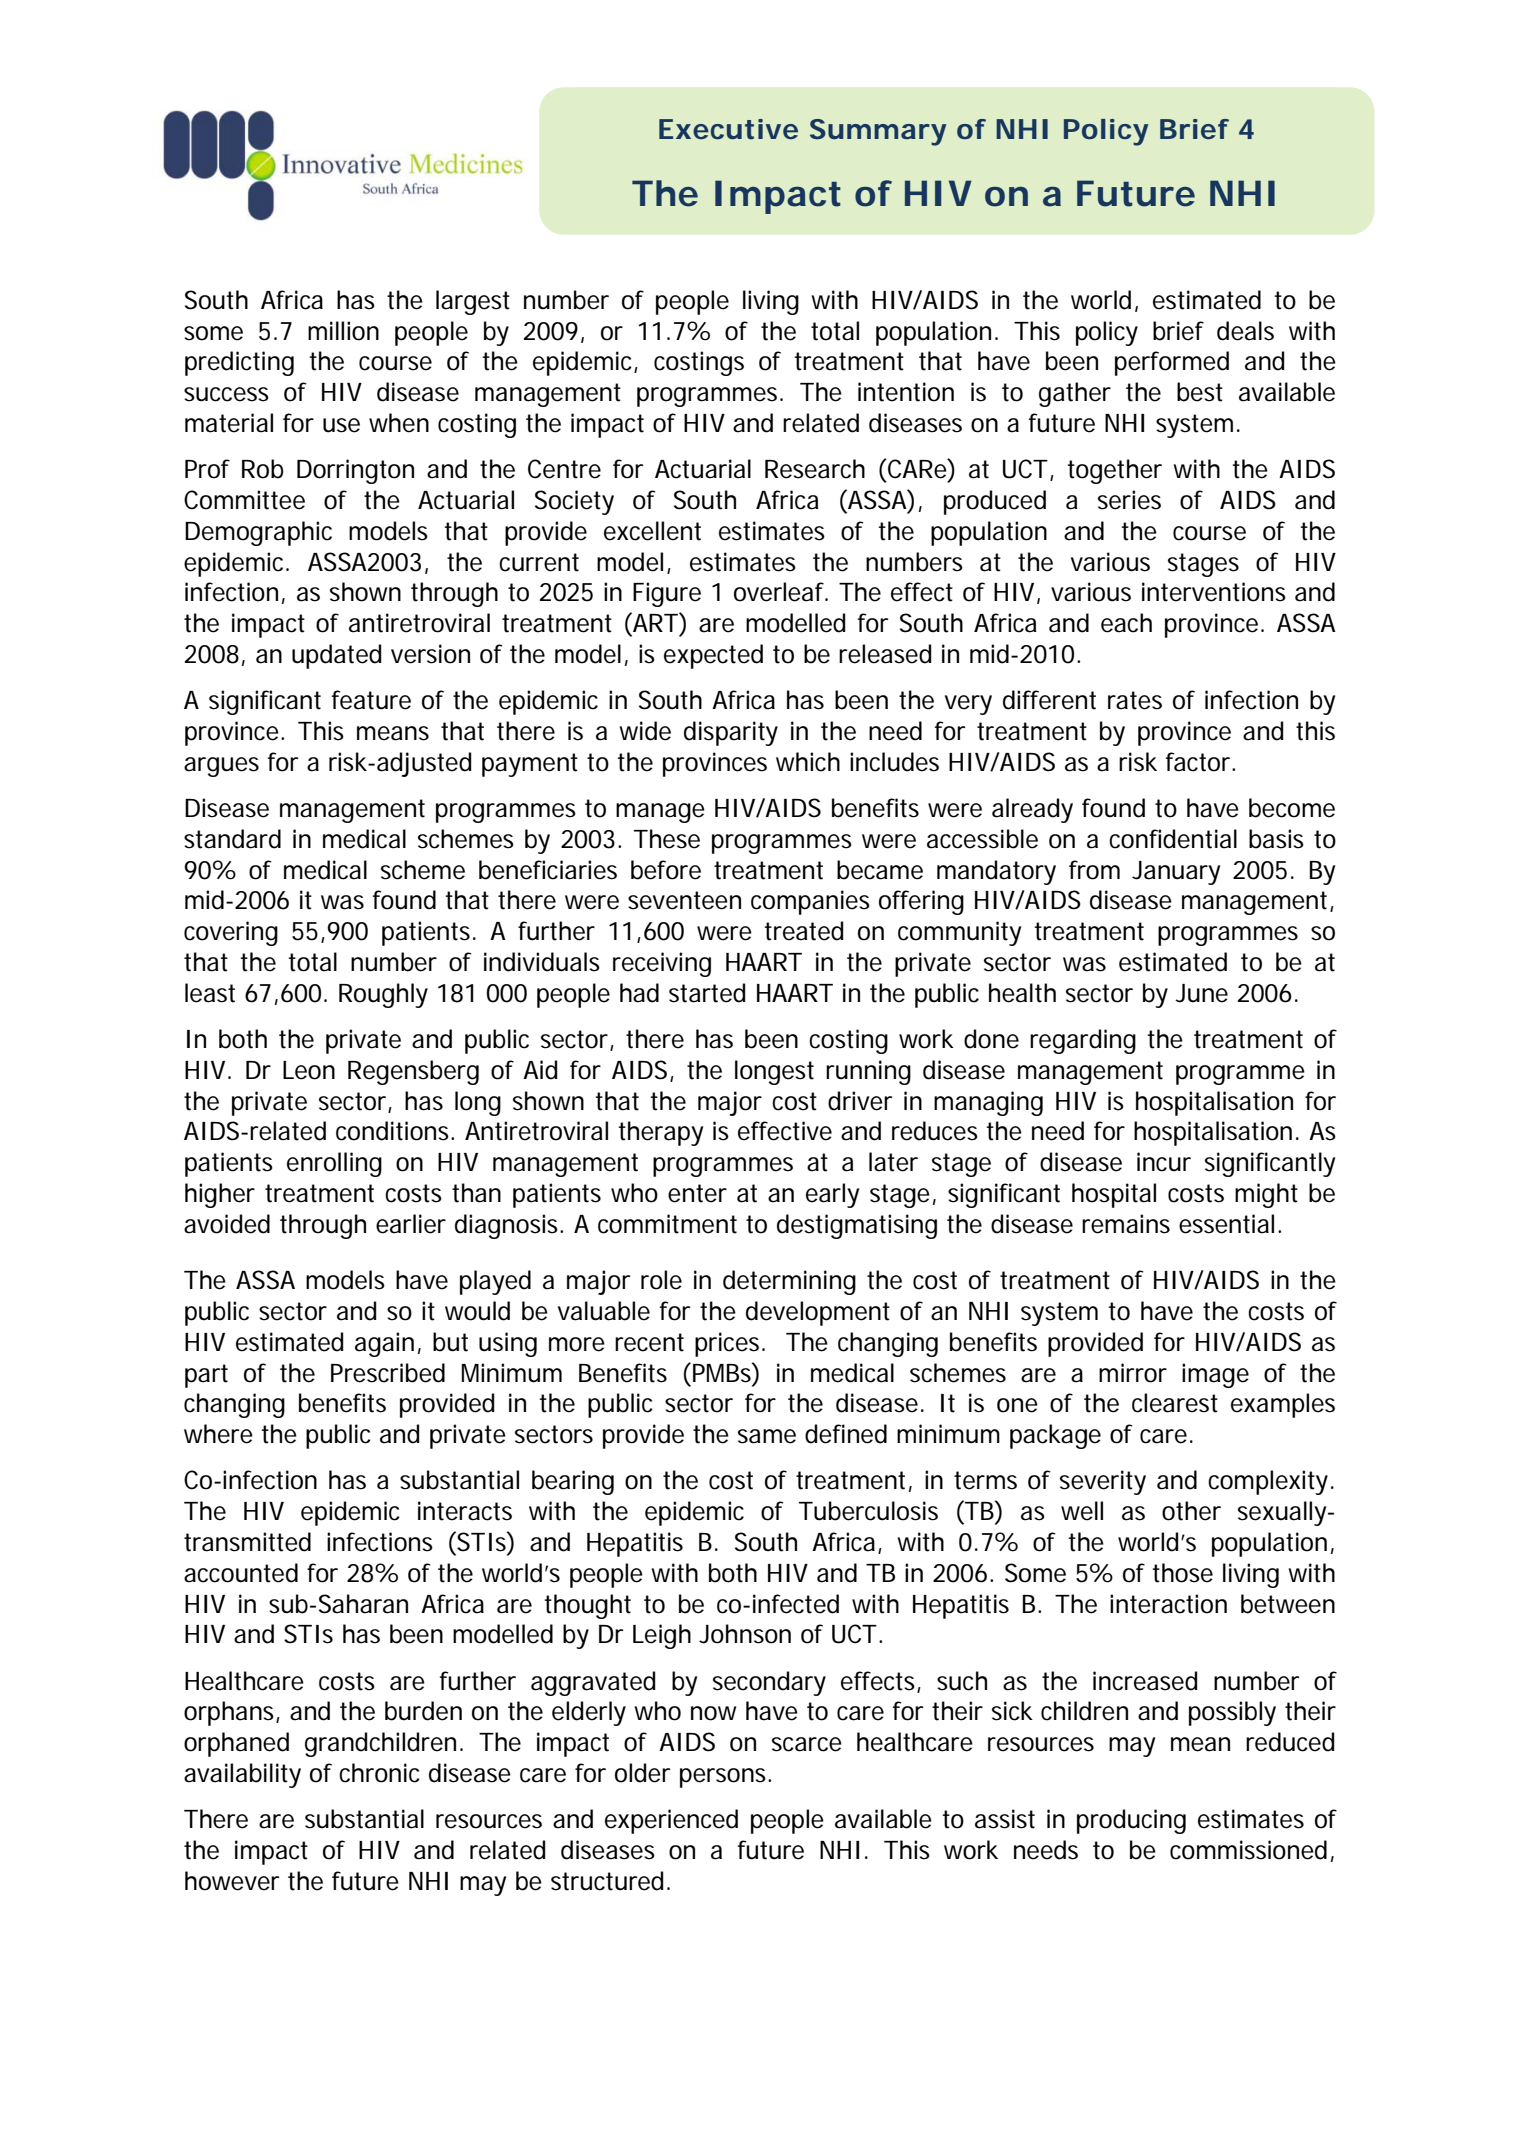 The height and width of the screenshot is (2149, 1519). Describe the element at coordinates (1135, 700) in the screenshot. I see `rates` at that location.
